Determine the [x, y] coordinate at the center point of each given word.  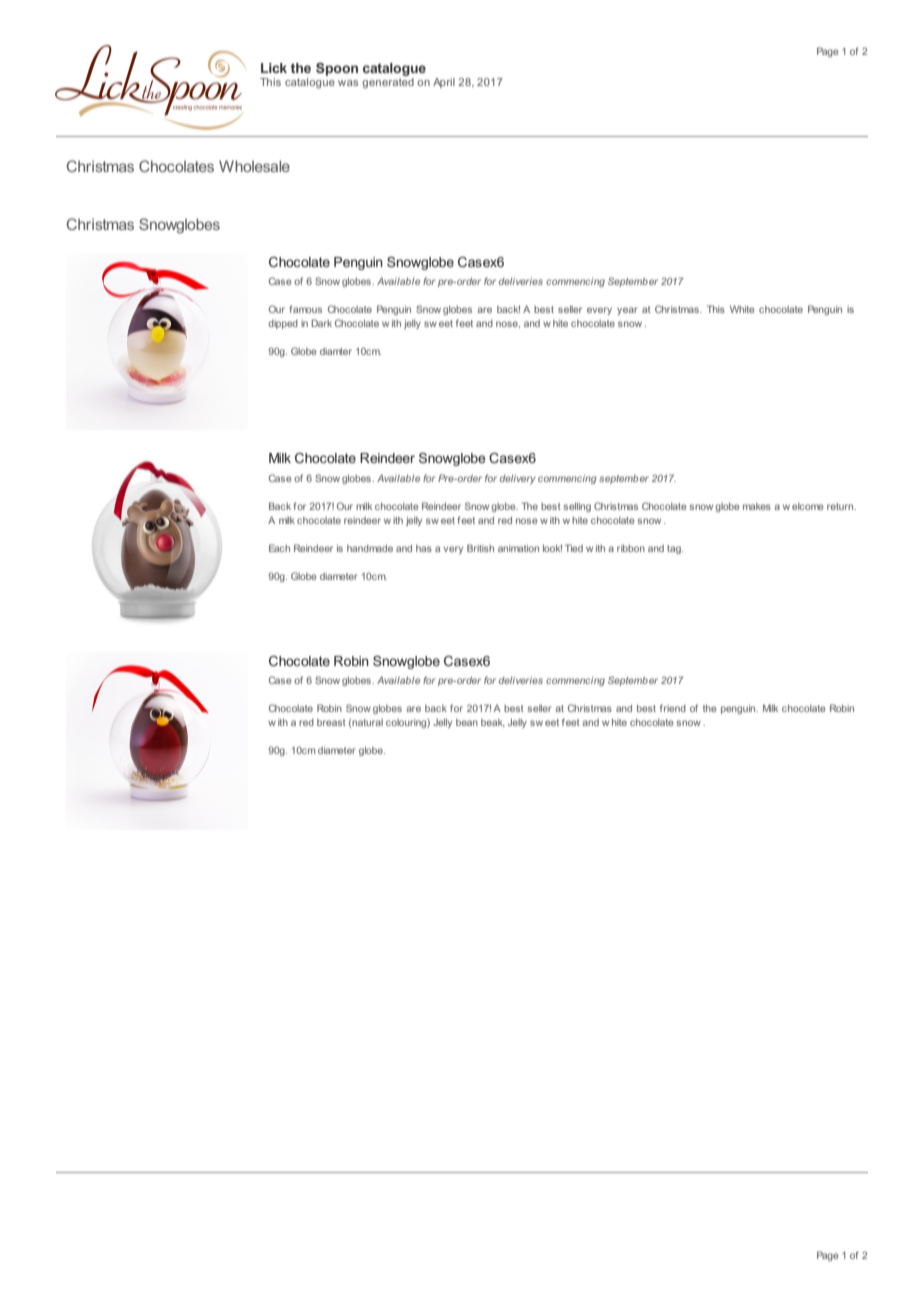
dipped [283, 324]
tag [675, 549]
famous [306, 309]
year [627, 311]
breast [331, 722]
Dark [321, 323]
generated [388, 82]
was [348, 83]
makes [757, 506]
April [444, 83]
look [552, 548]
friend [673, 708]
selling [577, 507]
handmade [370, 548]
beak [493, 723]
